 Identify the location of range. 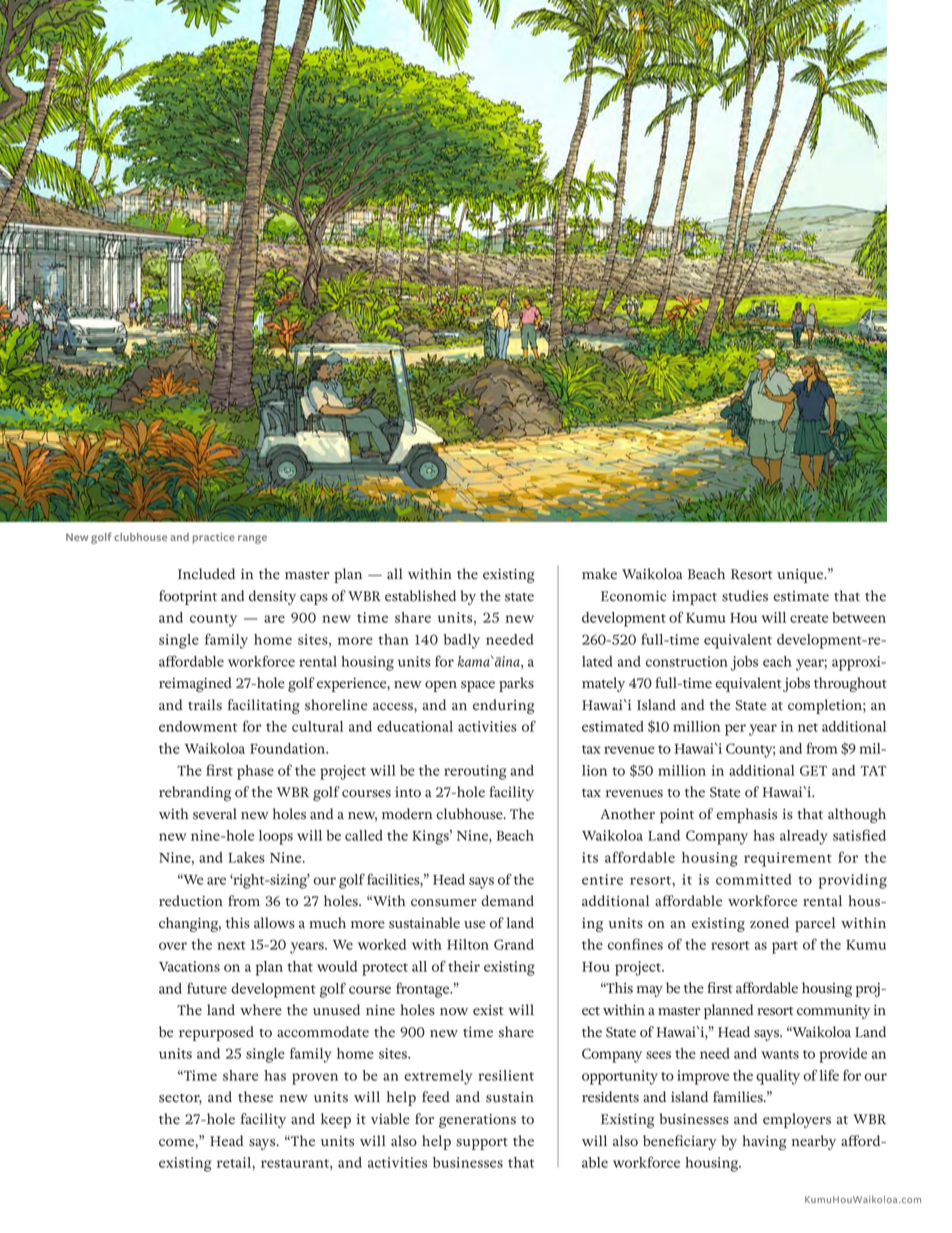
(252, 539).
